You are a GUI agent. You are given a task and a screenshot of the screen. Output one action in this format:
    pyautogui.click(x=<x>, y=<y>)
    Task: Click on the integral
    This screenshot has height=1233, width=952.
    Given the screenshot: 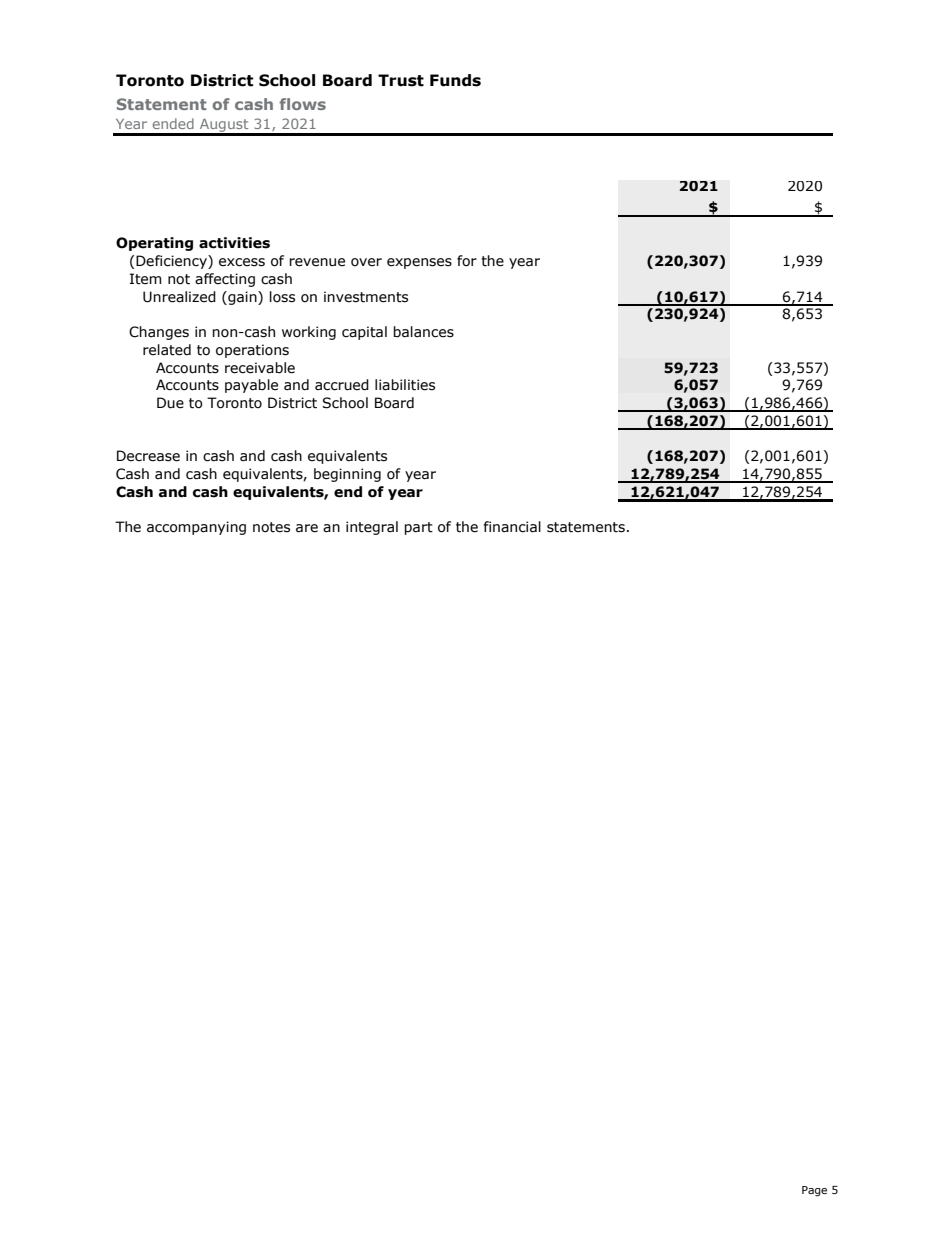 What is the action you would take?
    pyautogui.click(x=372, y=528)
